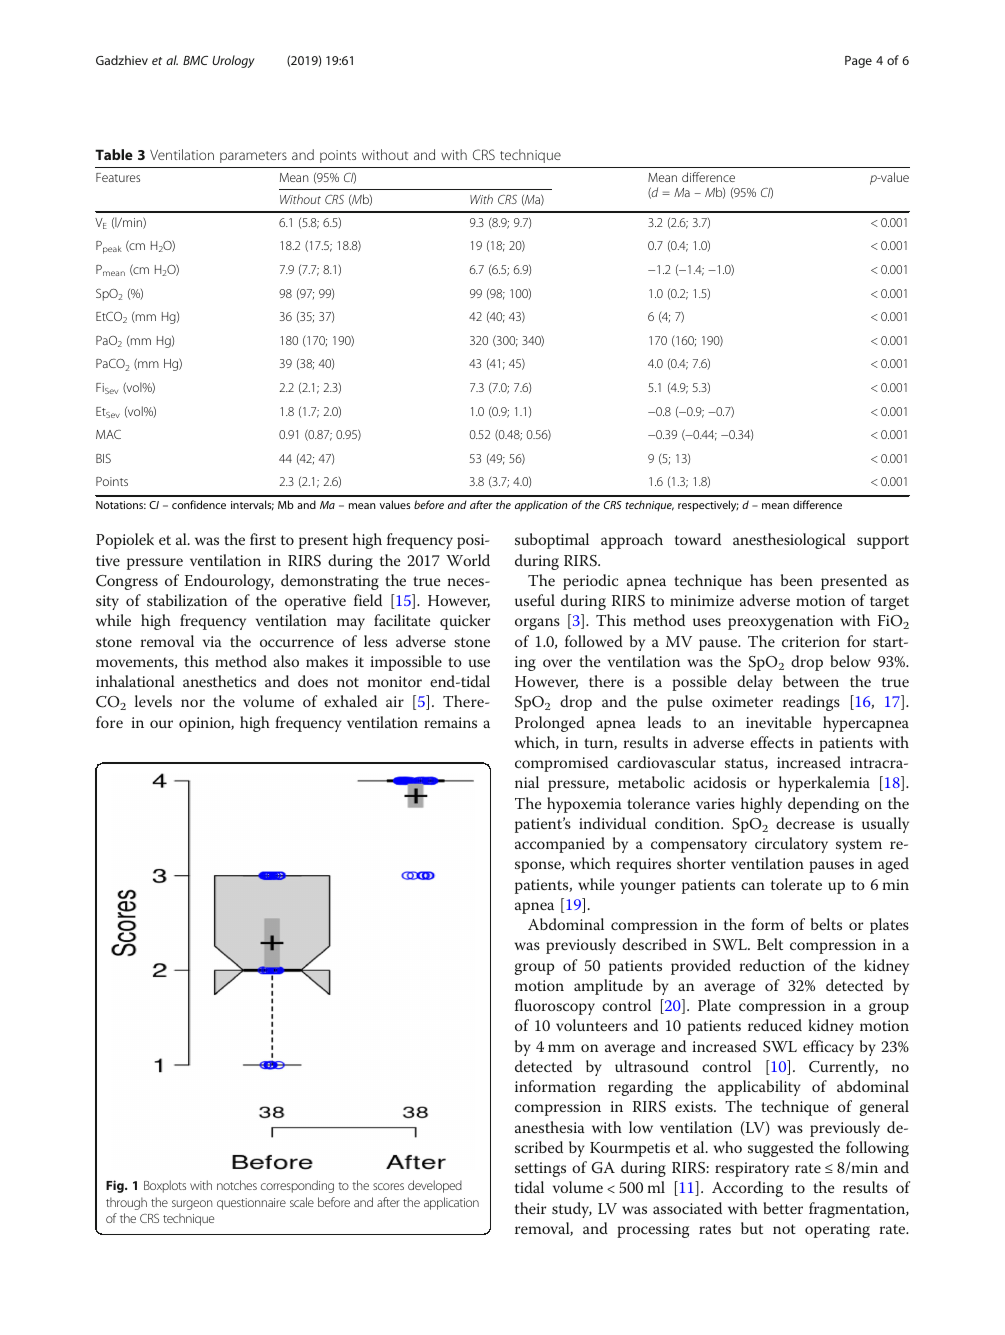 The width and height of the screenshot is (1005, 1335). What do you see at coordinates (561, 764) in the screenshot?
I see `compromised` at bounding box center [561, 764].
